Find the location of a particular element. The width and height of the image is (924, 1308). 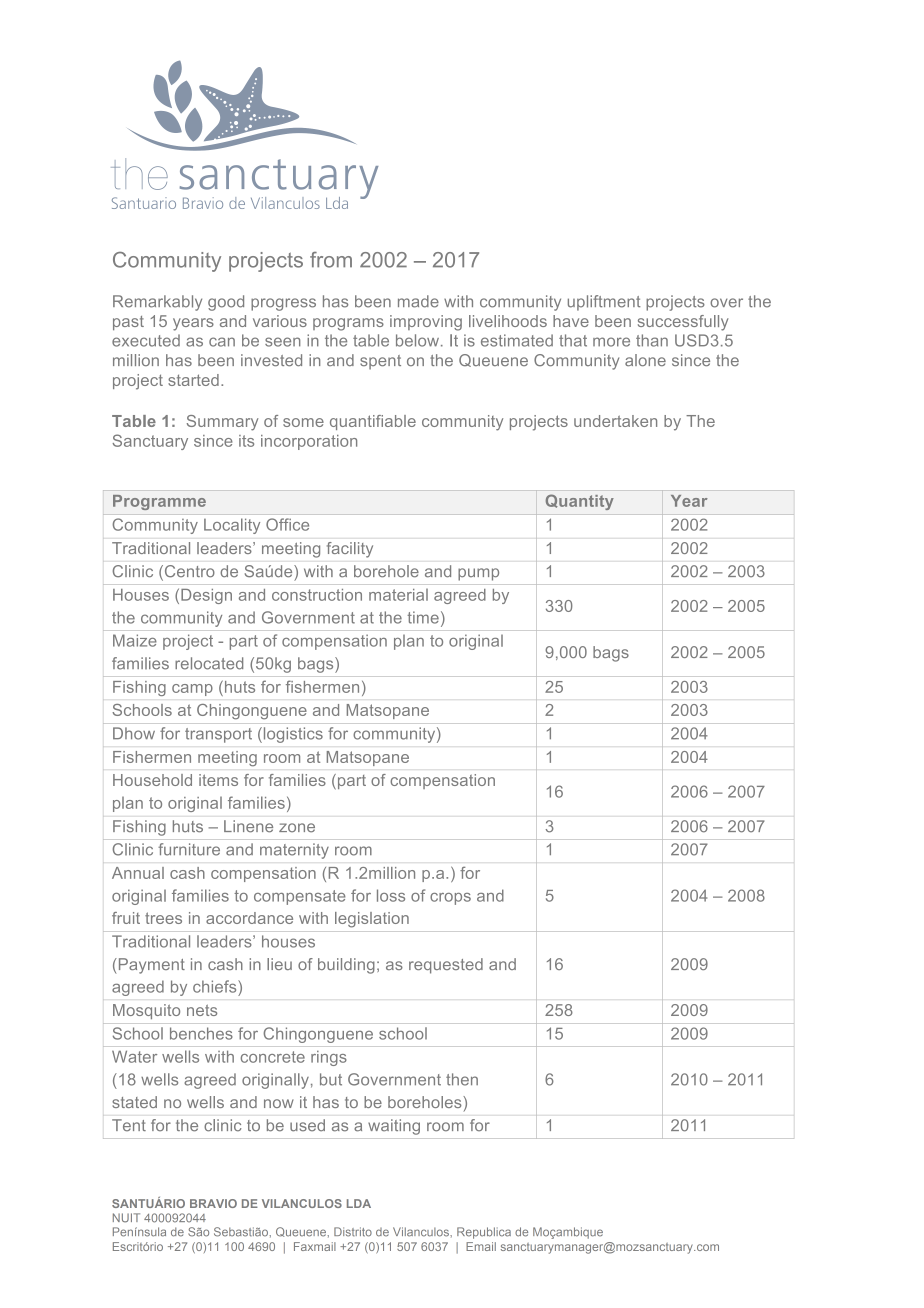

logistics is located at coordinates (292, 735).
